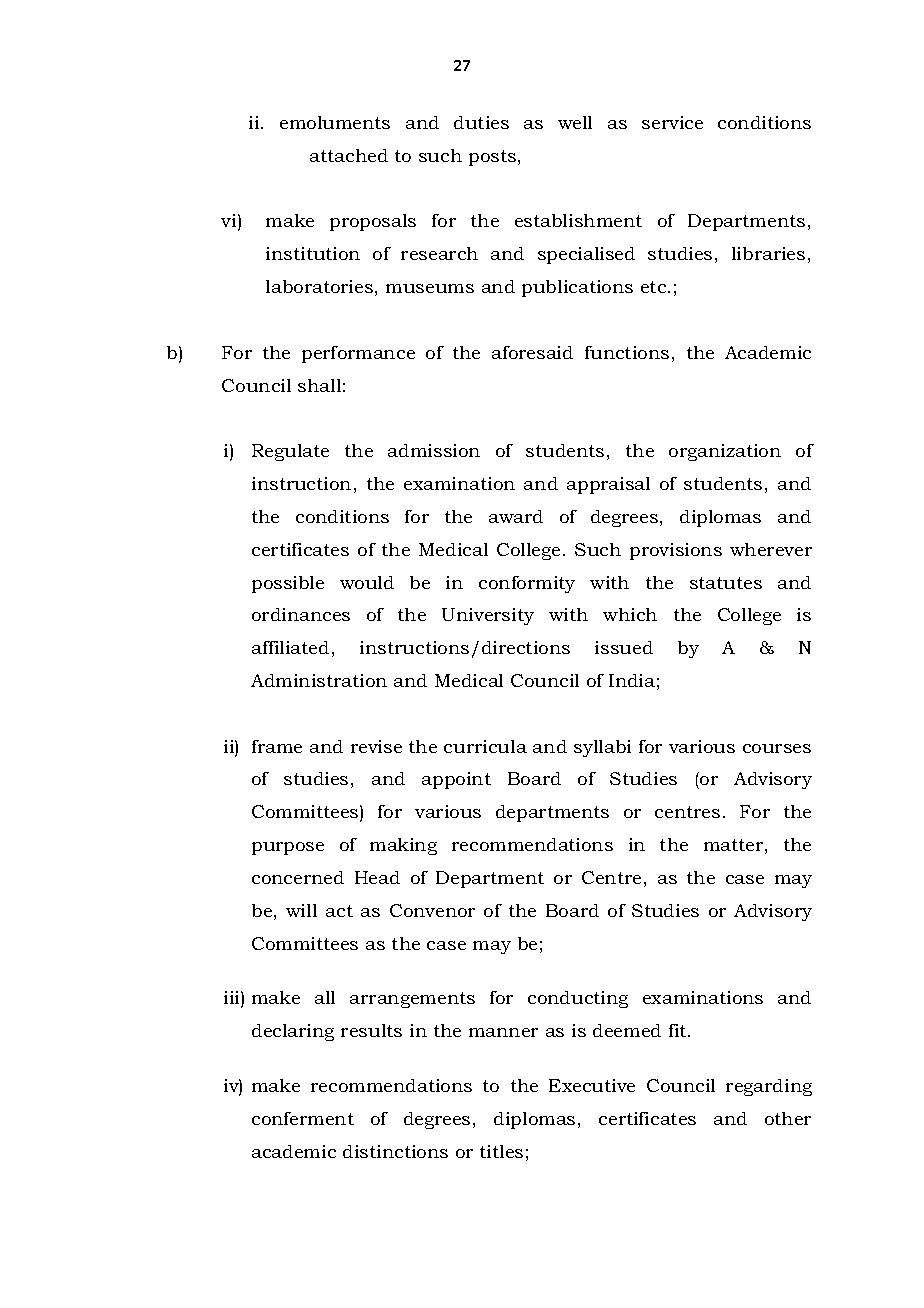 This screenshot has width=924, height=1308. Describe the element at coordinates (769, 1087) in the screenshot. I see `regarding` at that location.
